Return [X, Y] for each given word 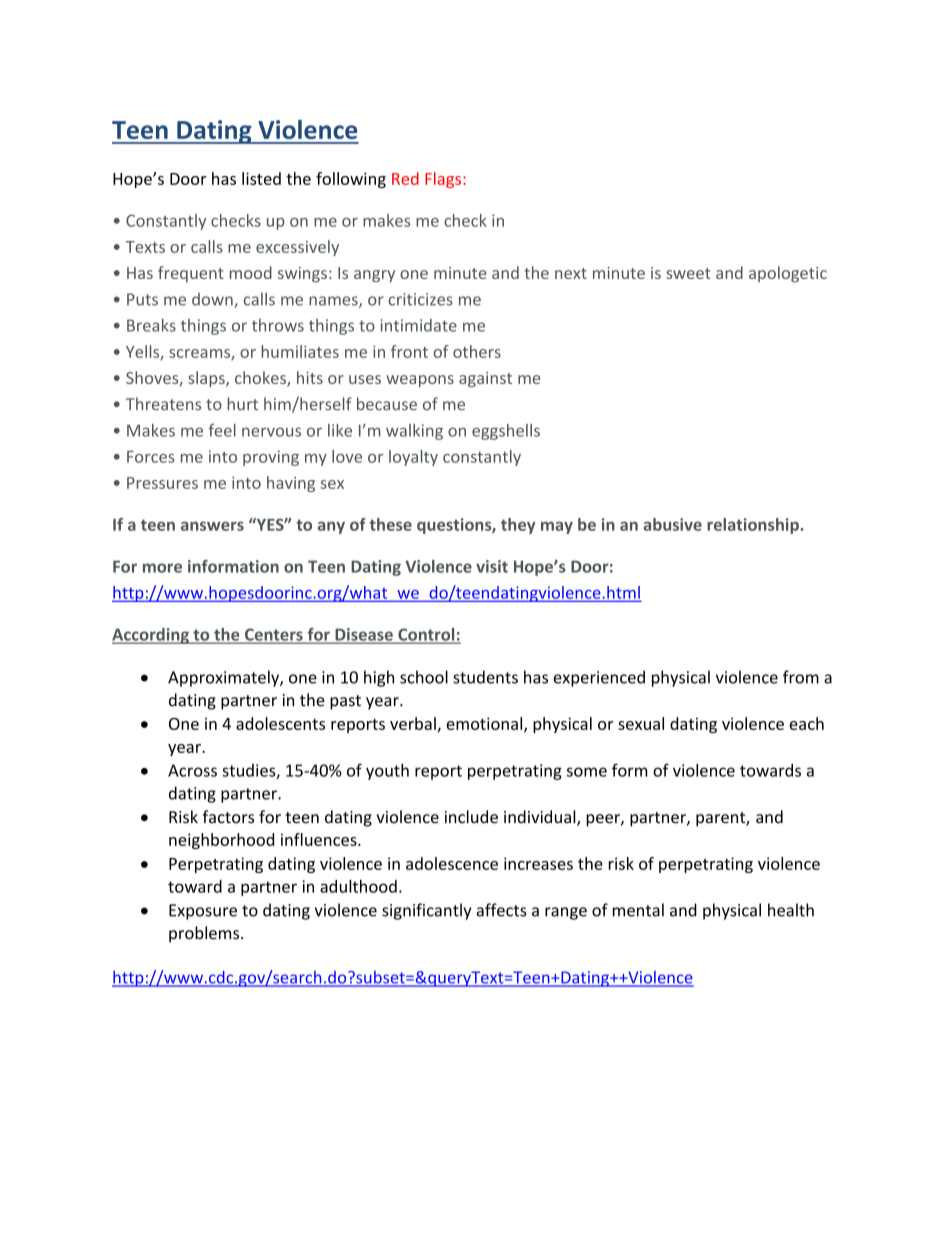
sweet [688, 273]
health [791, 910]
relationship [754, 526]
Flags [444, 180]
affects [502, 910]
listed [261, 178]
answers [212, 526]
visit [492, 566]
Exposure [203, 912]
